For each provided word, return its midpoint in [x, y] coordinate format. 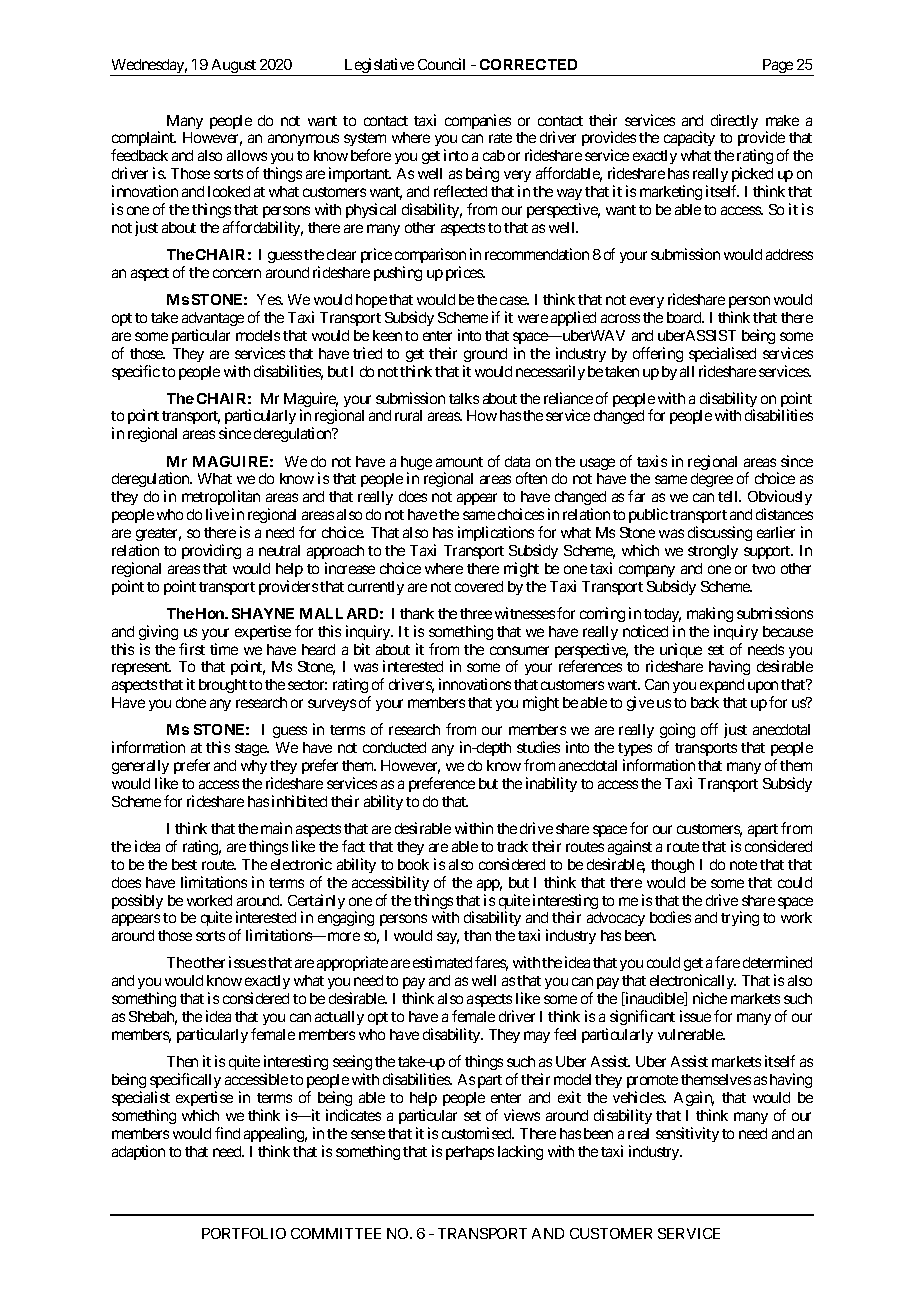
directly [734, 121]
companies [478, 121]
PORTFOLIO [244, 1233]
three [476, 613]
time [224, 649]
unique [681, 650]
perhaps [470, 1153]
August [233, 67]
